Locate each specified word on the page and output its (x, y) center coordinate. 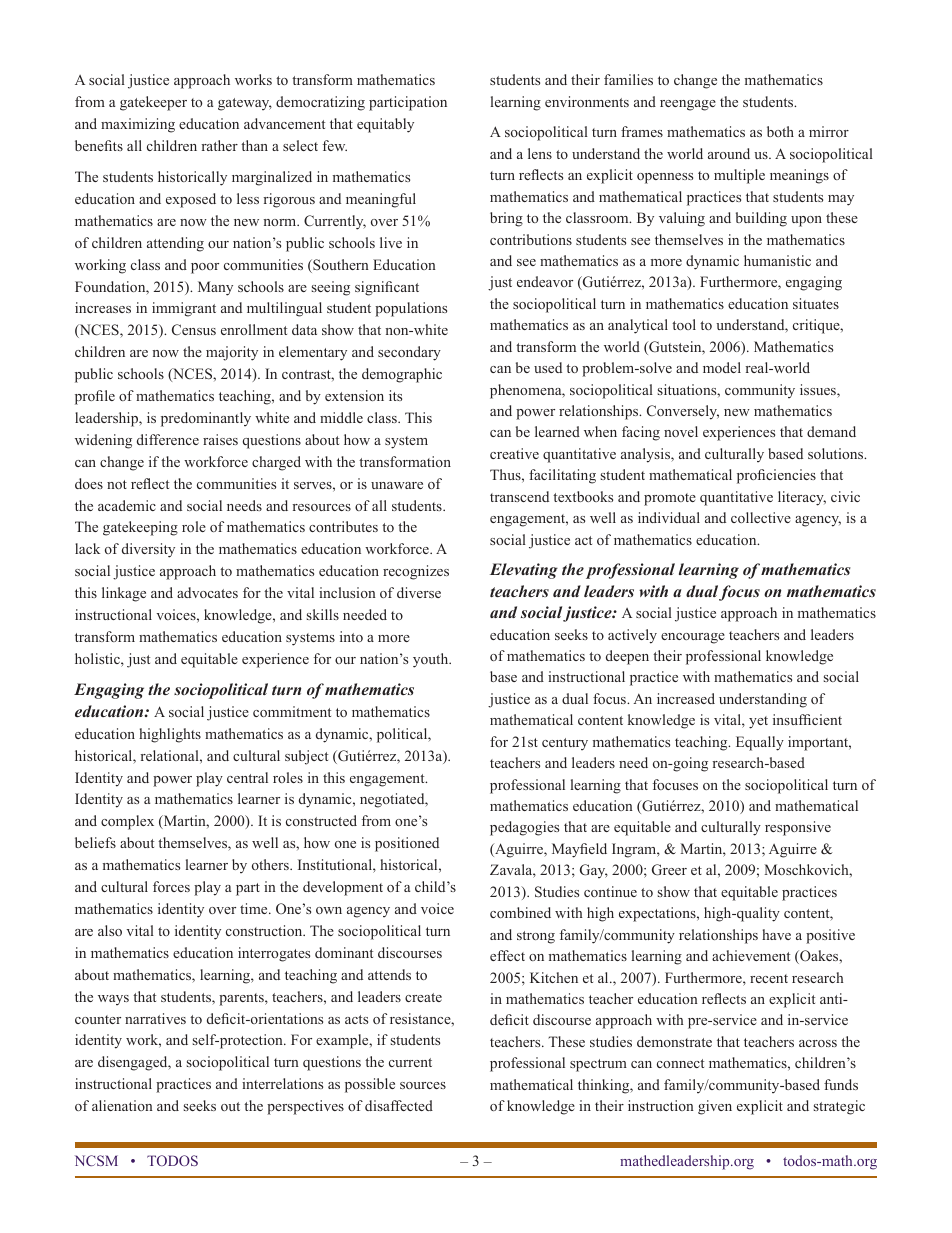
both (780, 131)
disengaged (134, 1063)
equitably (385, 125)
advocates (207, 592)
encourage (693, 638)
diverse (419, 592)
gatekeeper (153, 103)
